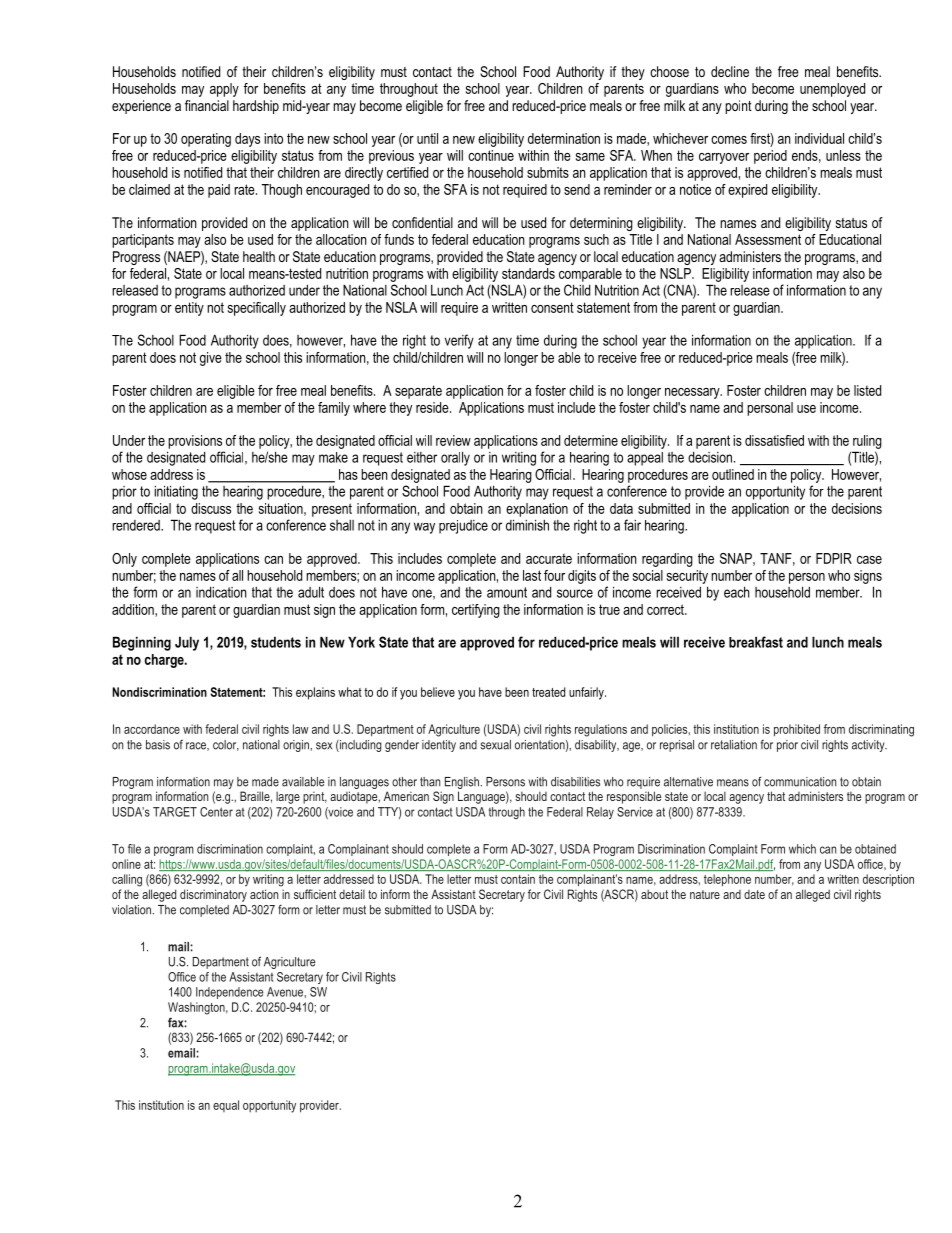 Image resolution: width=952 pixels, height=1233 pixels. Describe the element at coordinates (518, 879) in the document. I see `contain` at that location.
